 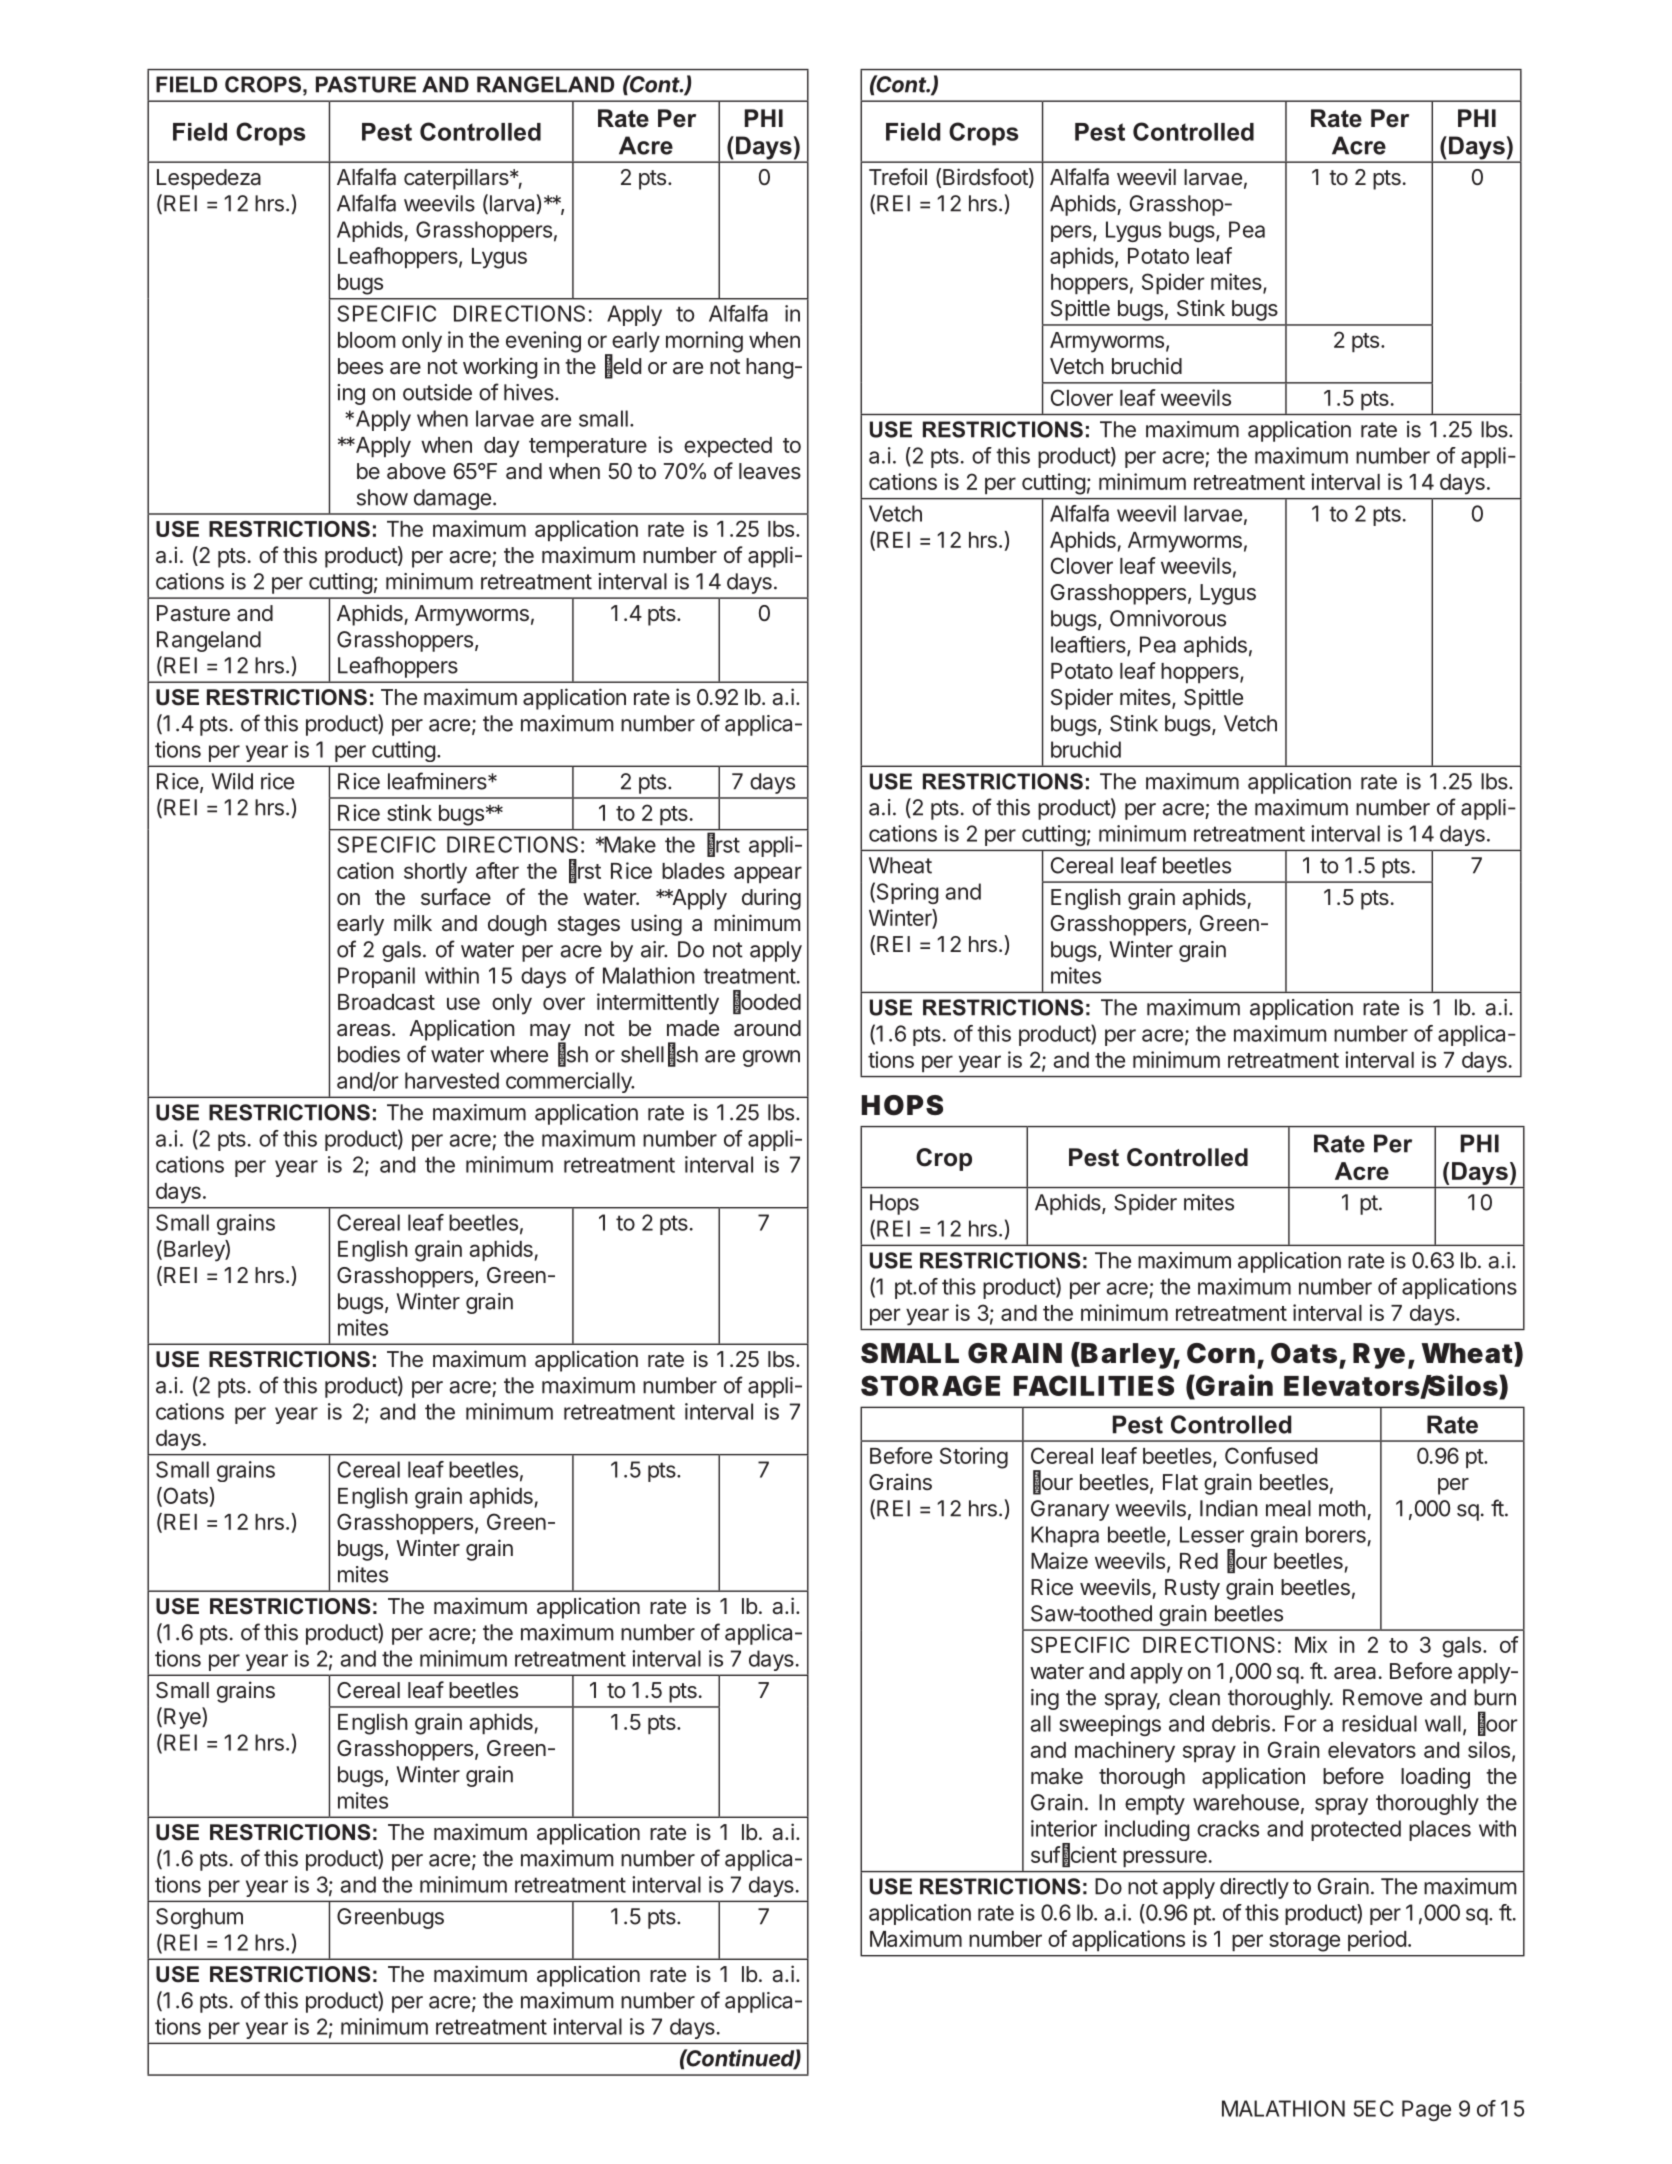 I want to click on Confused, so click(x=1271, y=1455).
